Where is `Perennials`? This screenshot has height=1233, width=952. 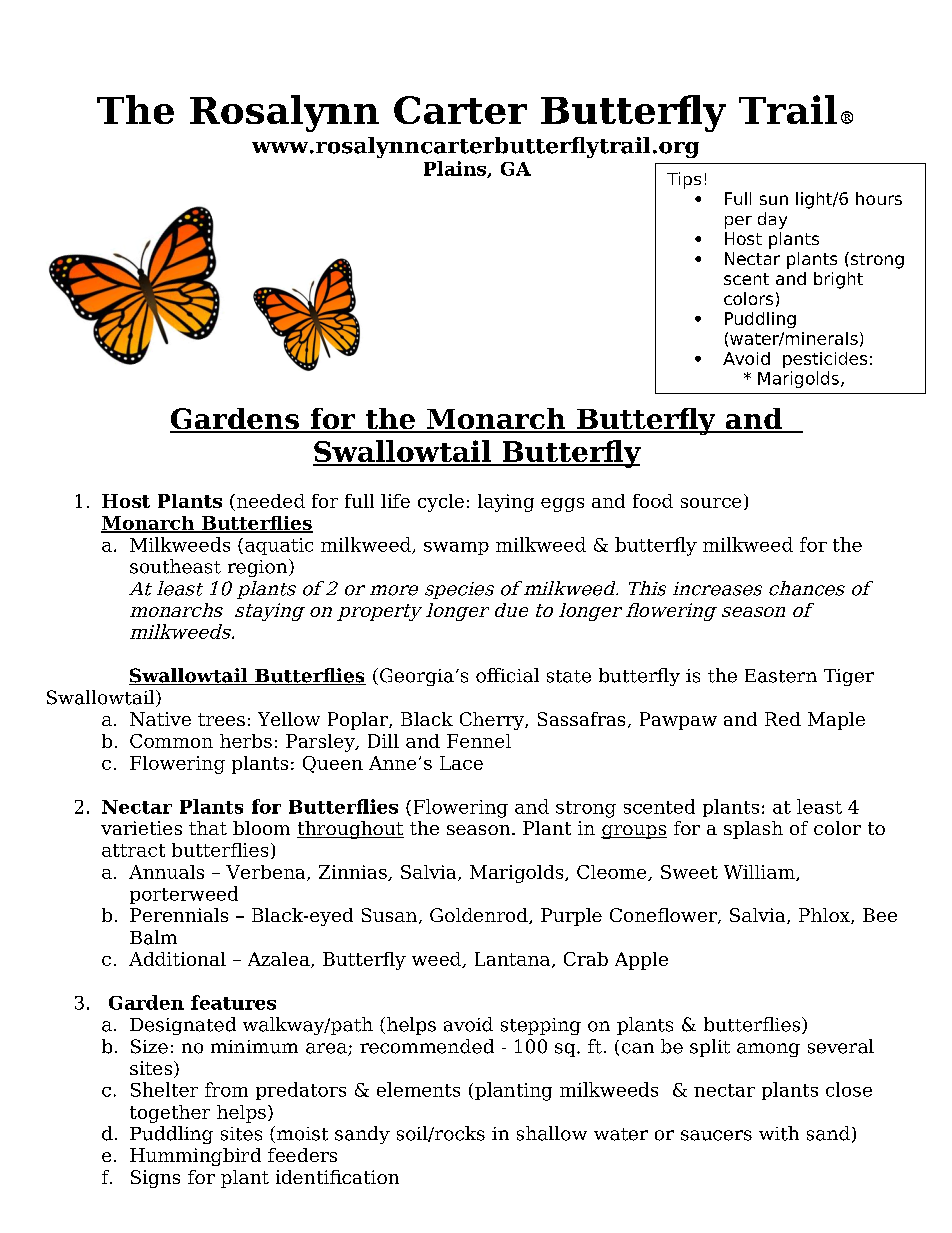
Perennials is located at coordinates (179, 915).
